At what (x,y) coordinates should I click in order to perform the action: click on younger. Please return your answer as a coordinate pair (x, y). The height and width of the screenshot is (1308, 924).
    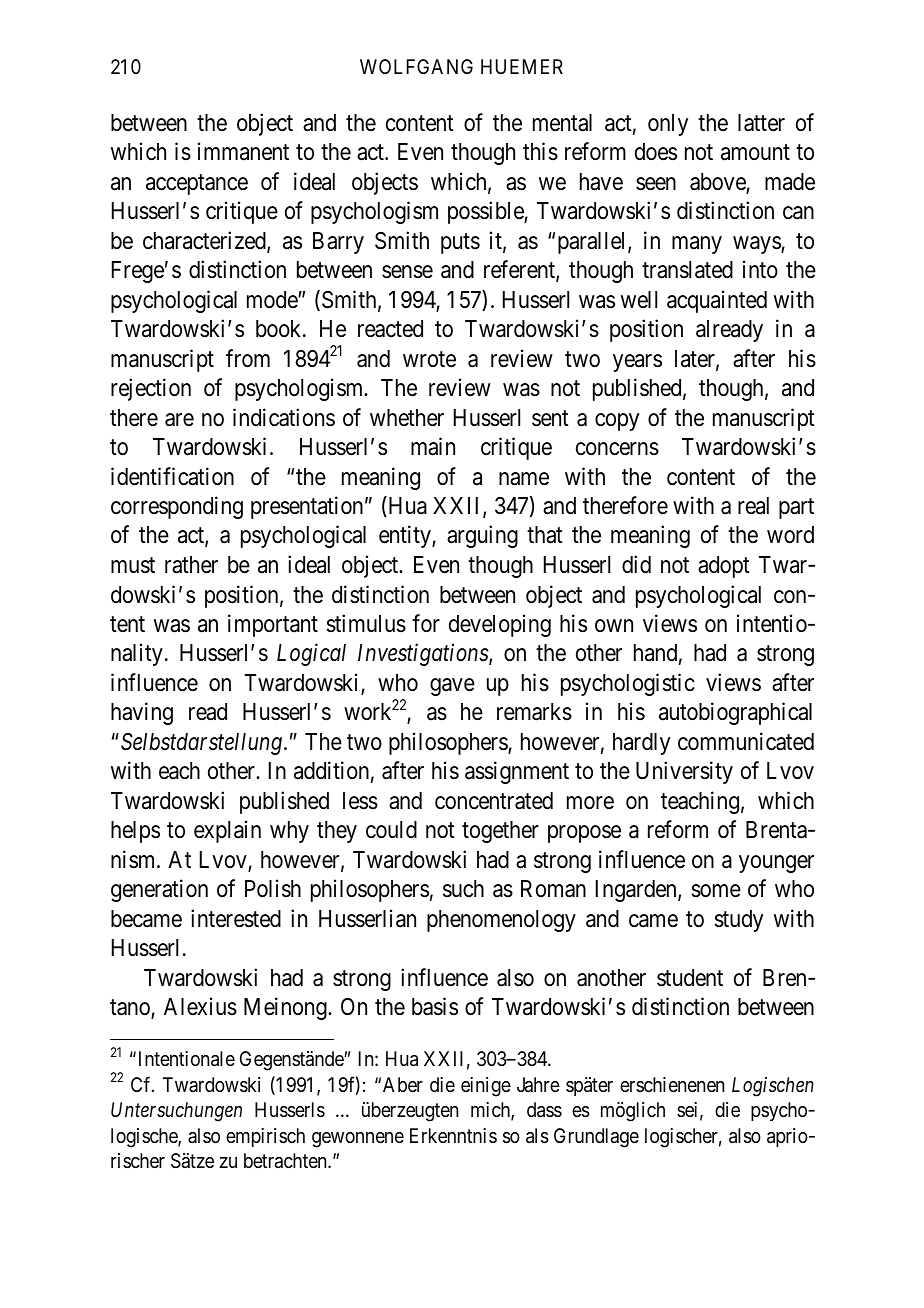
    Looking at the image, I should click on (776, 864).
